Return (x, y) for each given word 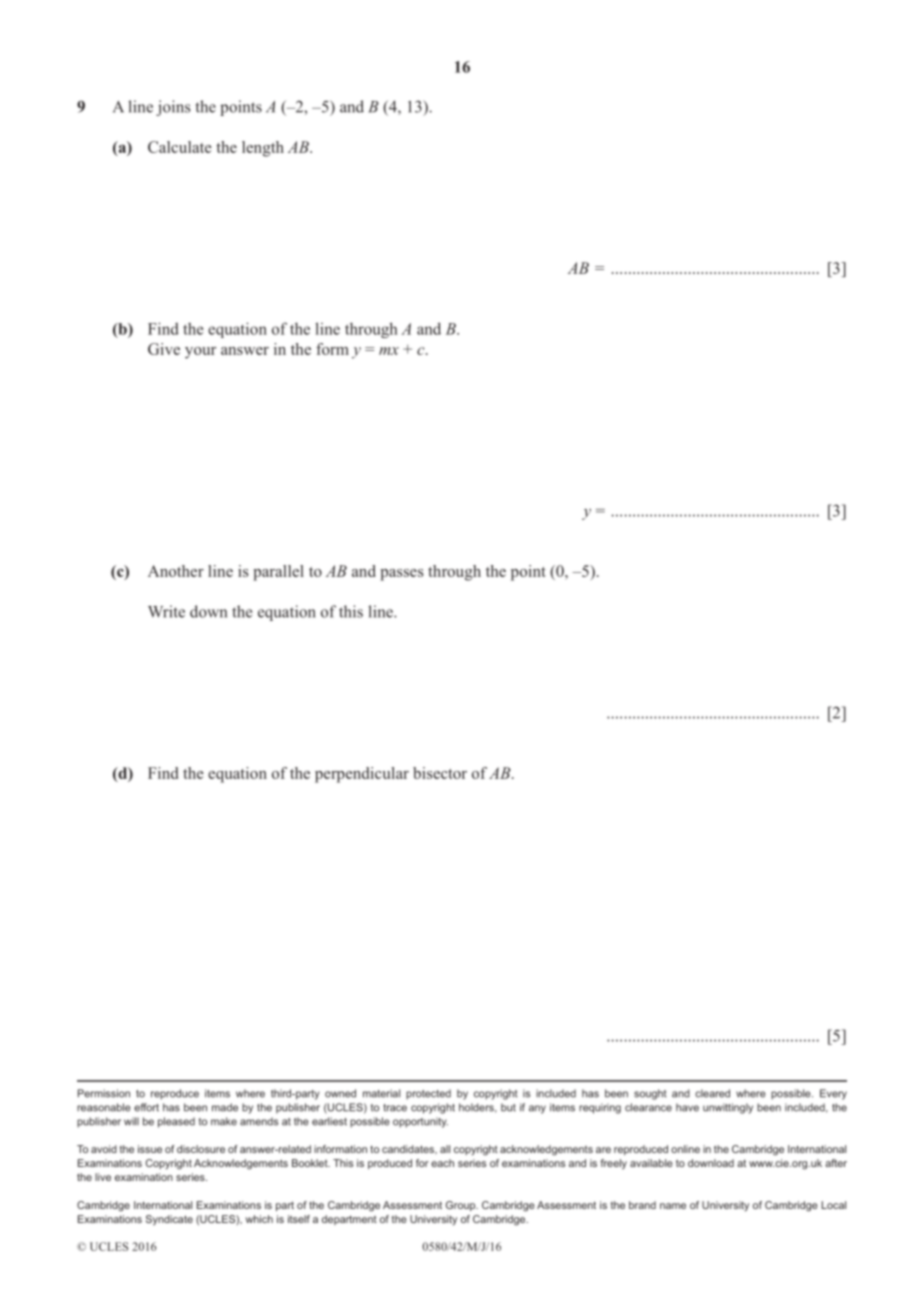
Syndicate (169, 1220)
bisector (440, 773)
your (200, 353)
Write (166, 611)
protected (428, 1094)
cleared (712, 1093)
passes (402, 575)
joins (173, 108)
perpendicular (362, 775)
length (263, 149)
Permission (104, 1093)
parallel (278, 573)
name (673, 1206)
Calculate (180, 147)
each (442, 1163)
